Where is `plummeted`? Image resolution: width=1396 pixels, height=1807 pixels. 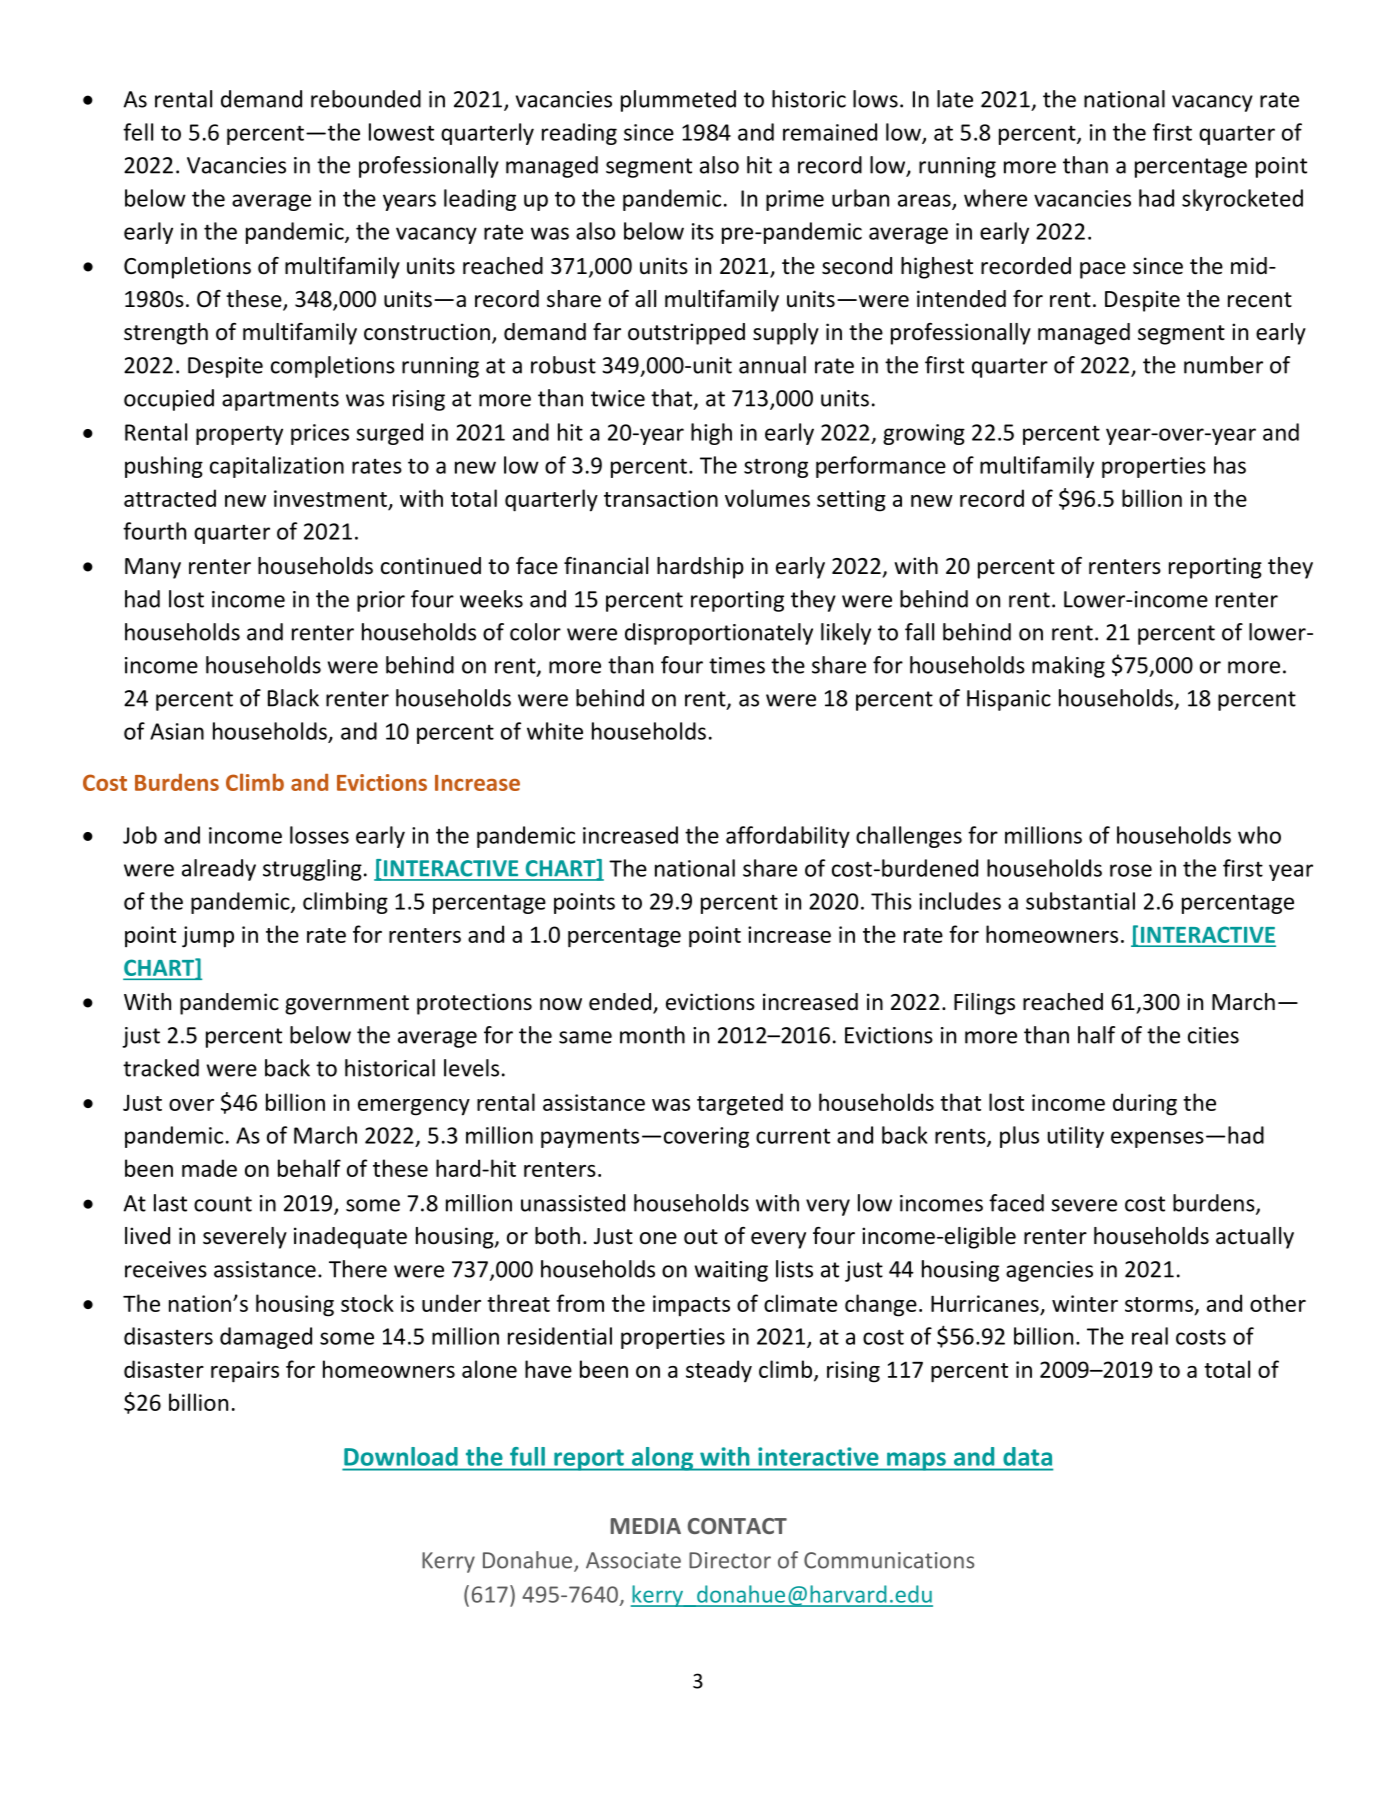
plummeted is located at coordinates (678, 101).
